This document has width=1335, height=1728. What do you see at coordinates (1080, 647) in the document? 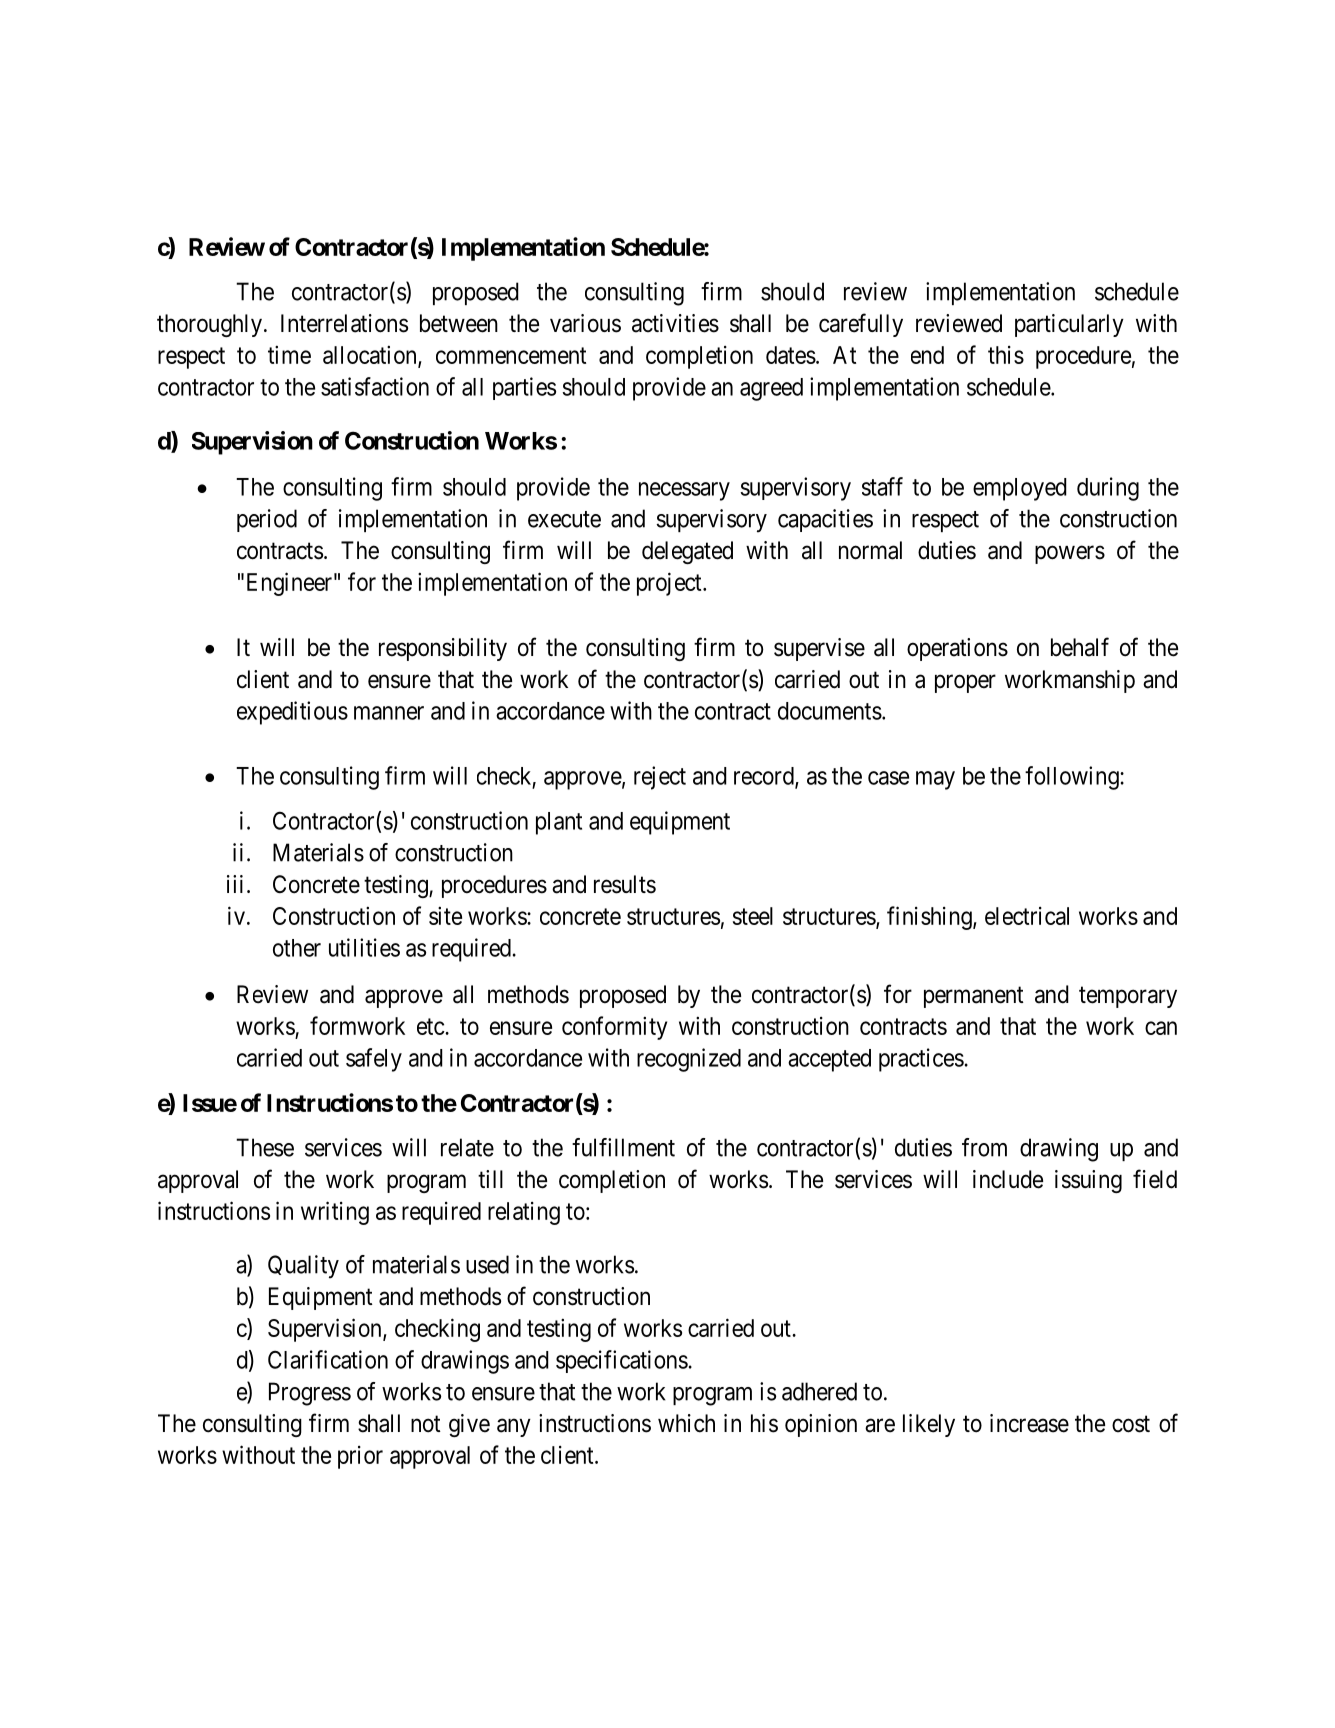
I see `behalf` at bounding box center [1080, 647].
